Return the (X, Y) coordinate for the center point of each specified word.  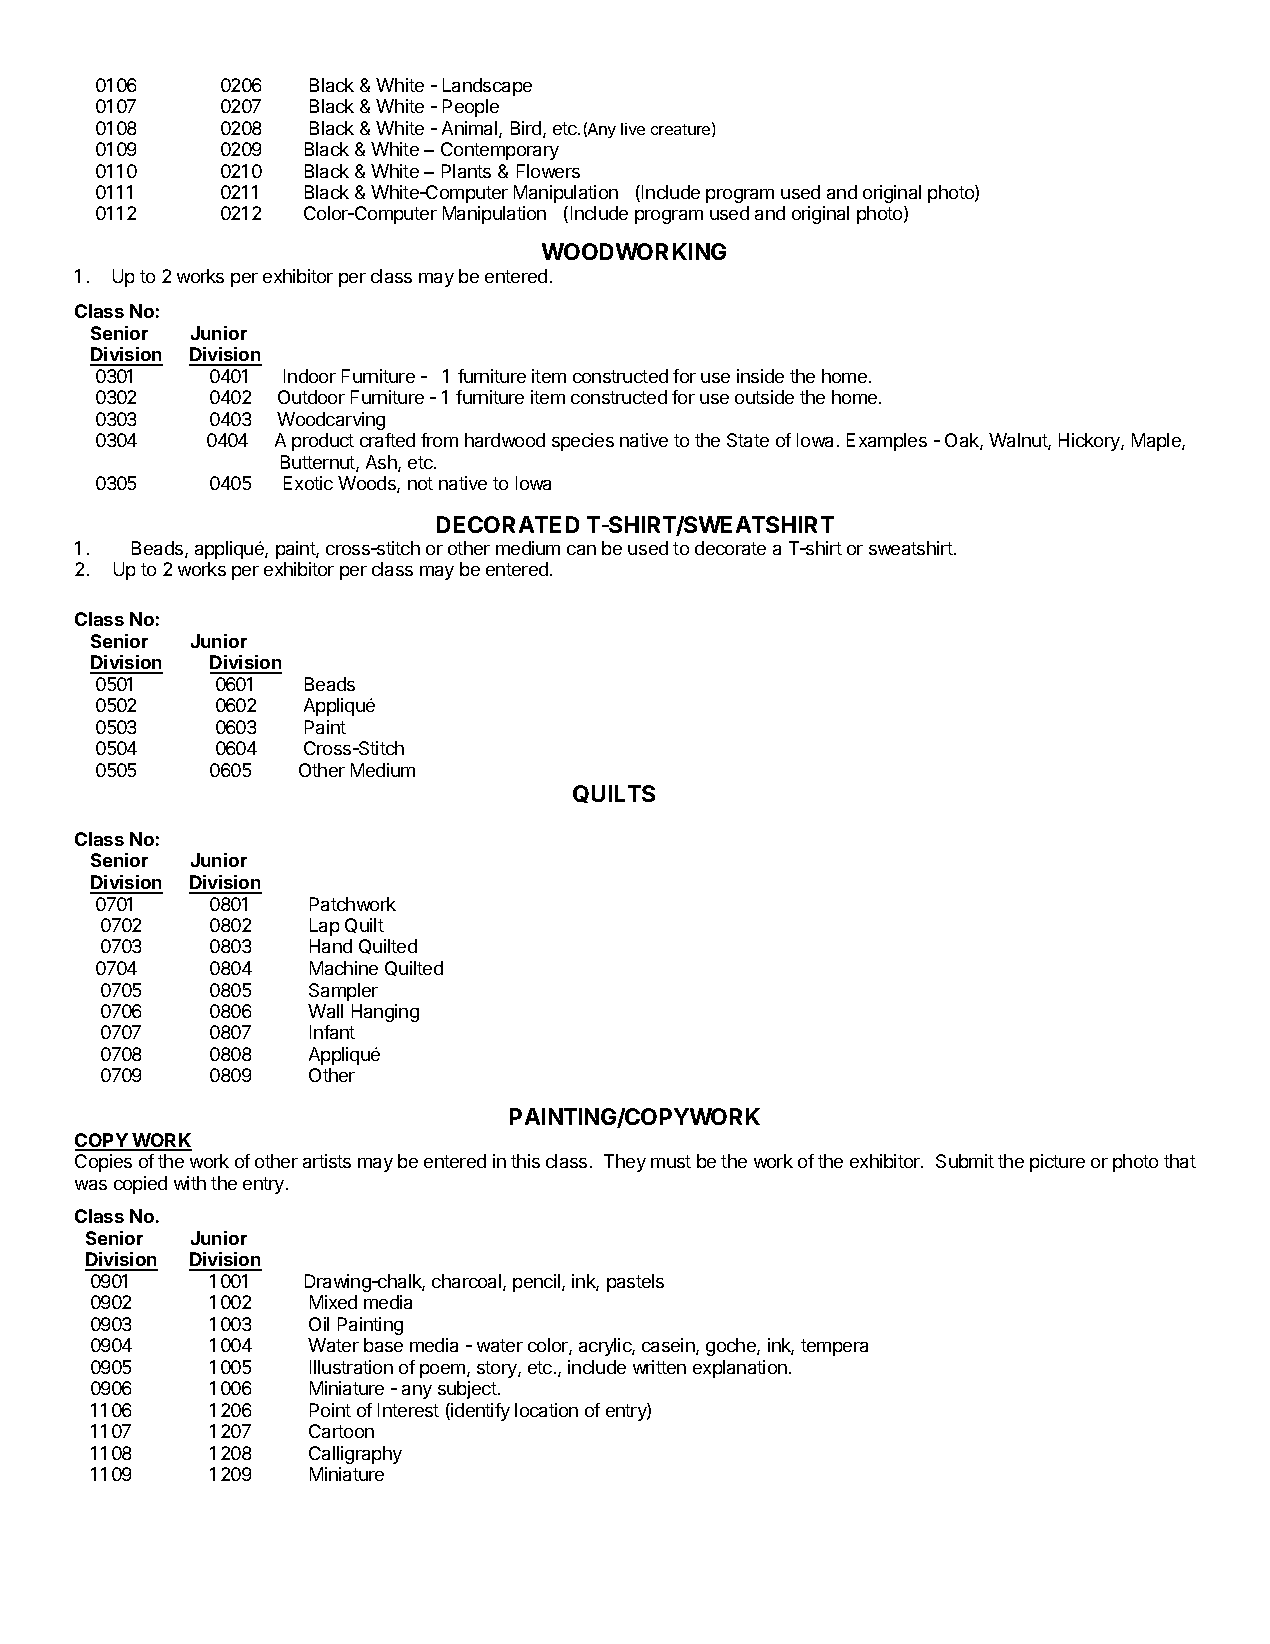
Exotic (308, 483)
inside (760, 376)
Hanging (385, 1013)
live (633, 129)
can (581, 550)
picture (1057, 1163)
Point (330, 1410)
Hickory (1090, 442)
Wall (325, 1011)
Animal (471, 129)
